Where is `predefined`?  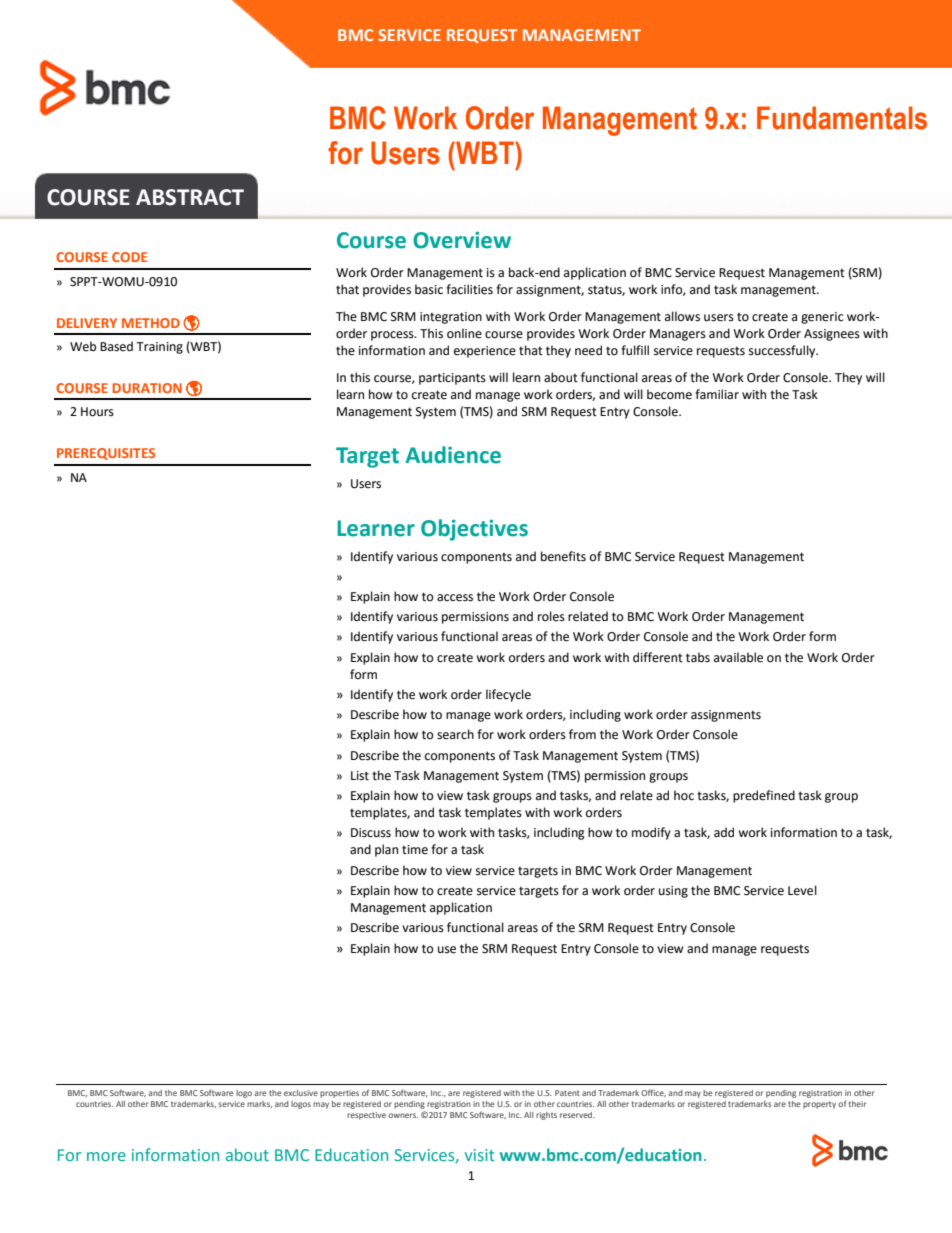 predefined is located at coordinates (764, 796).
